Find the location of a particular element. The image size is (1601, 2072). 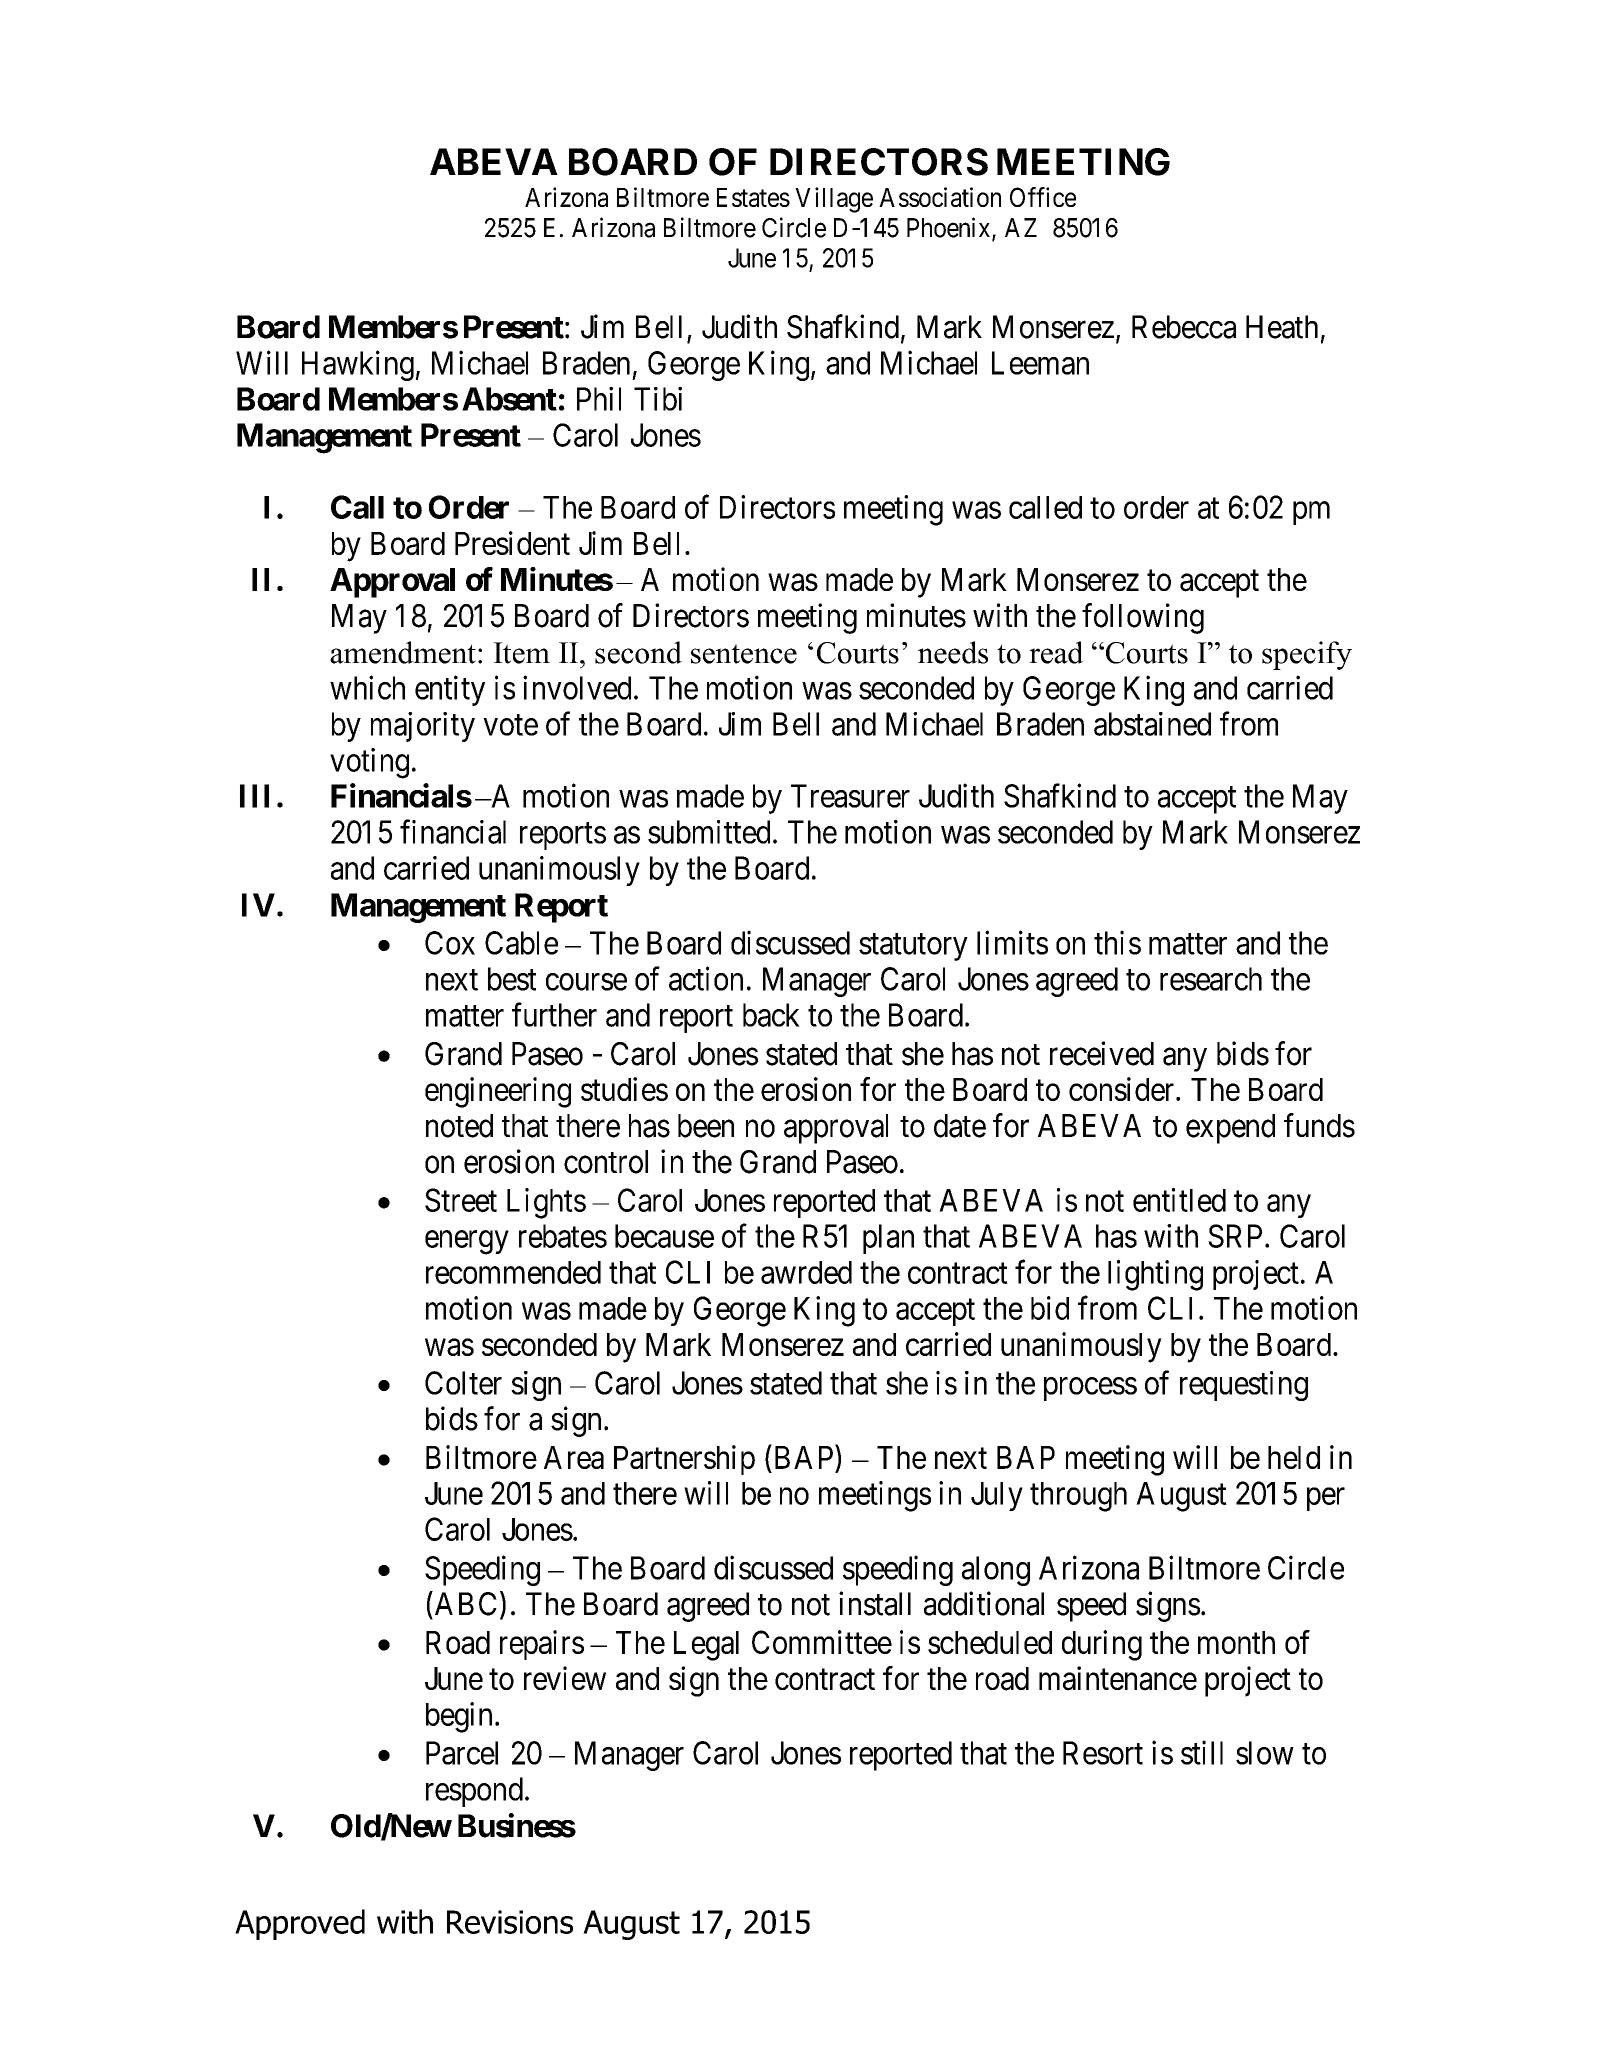

Rebecca is located at coordinates (1184, 327).
